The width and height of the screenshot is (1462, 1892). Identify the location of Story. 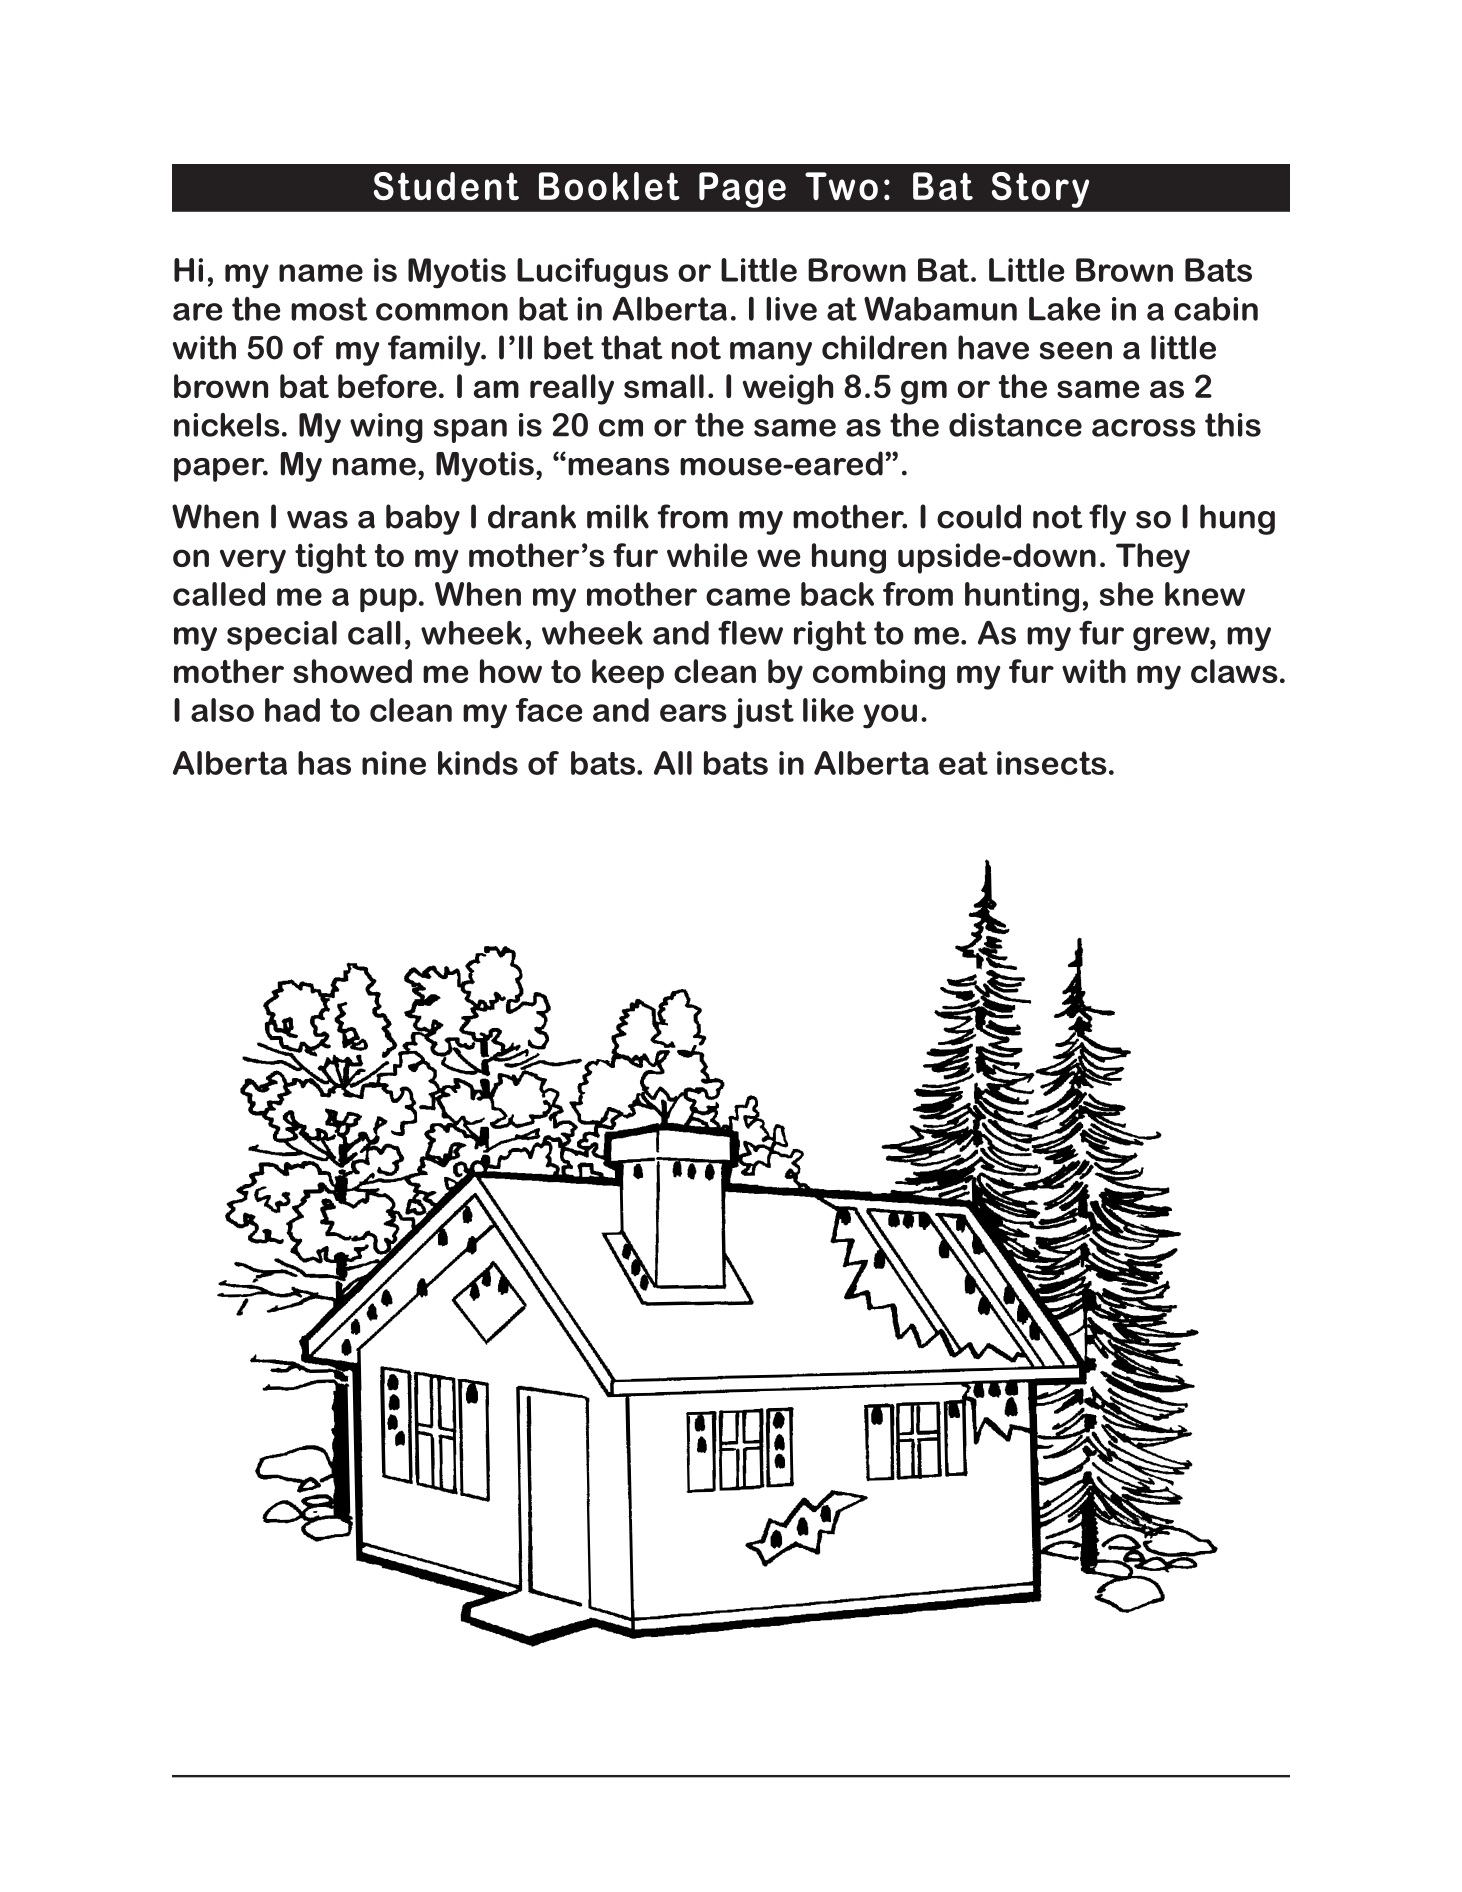
(1040, 190).
